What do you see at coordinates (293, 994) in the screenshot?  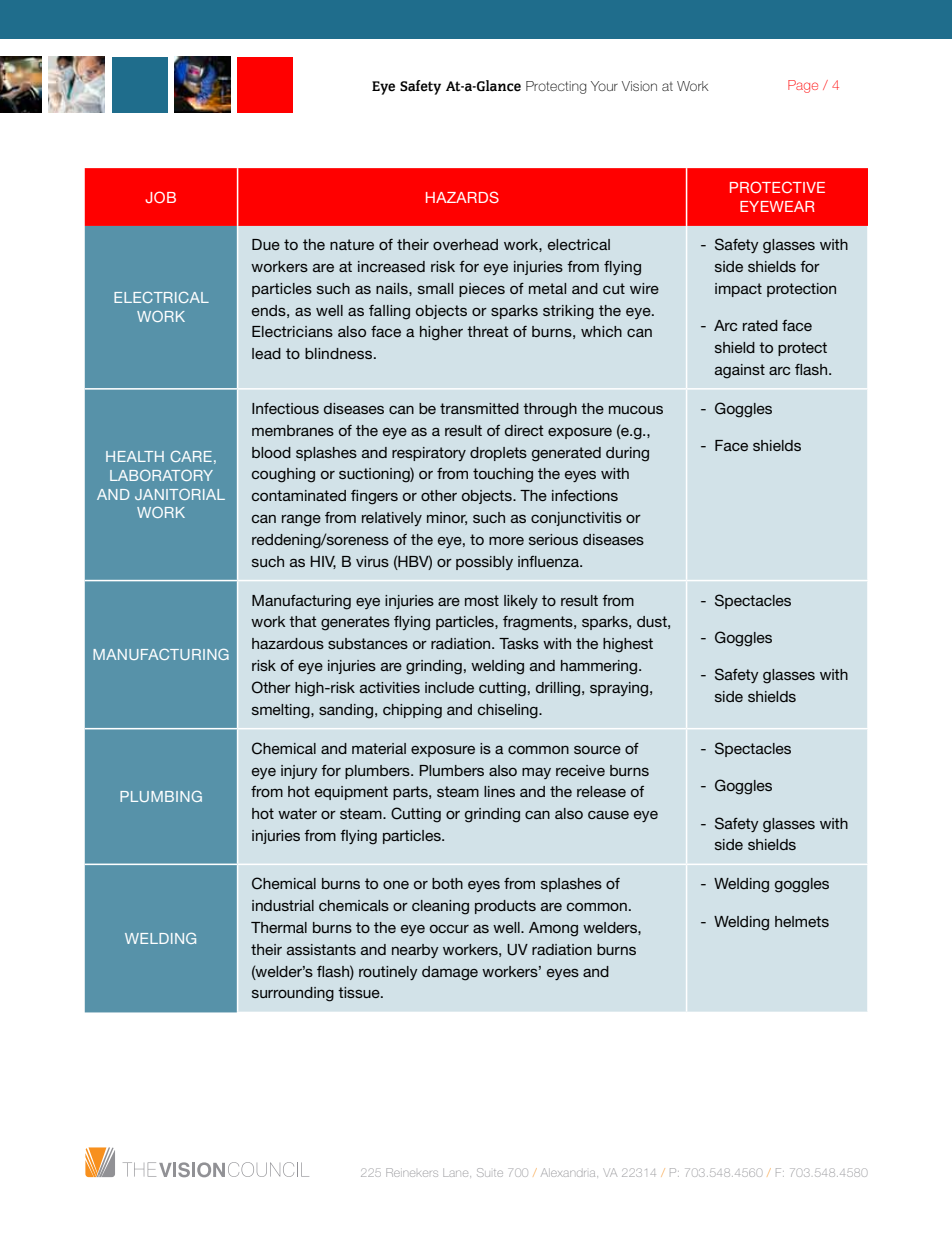 I see `surrounding` at bounding box center [293, 994].
